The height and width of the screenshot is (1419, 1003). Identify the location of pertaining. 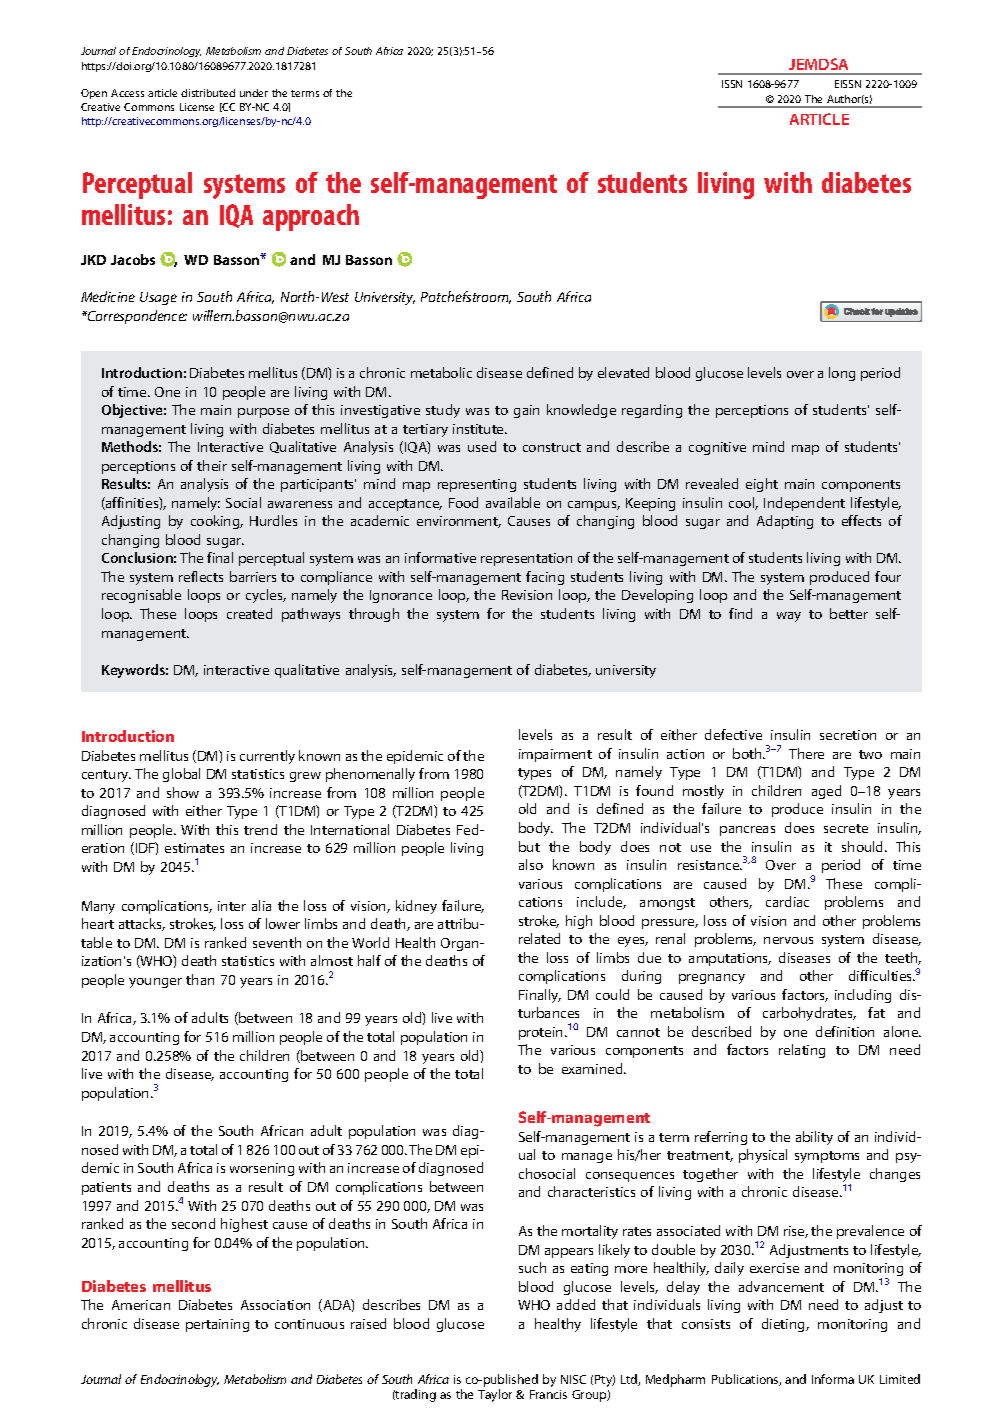
(217, 1325).
